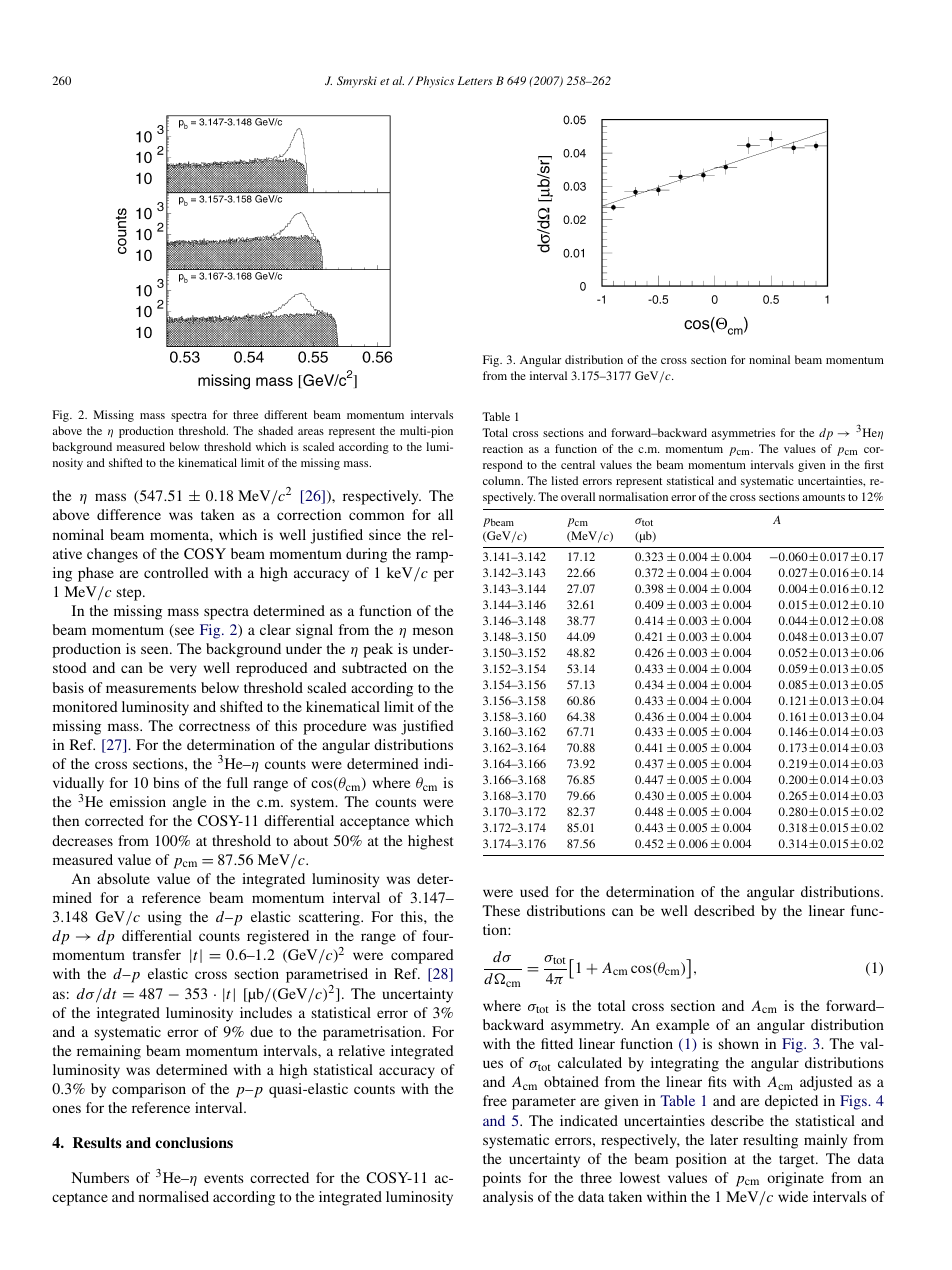 This image has height=1270, width=952. Describe the element at coordinates (194, 1142) in the image. I see `conclusions` at that location.
